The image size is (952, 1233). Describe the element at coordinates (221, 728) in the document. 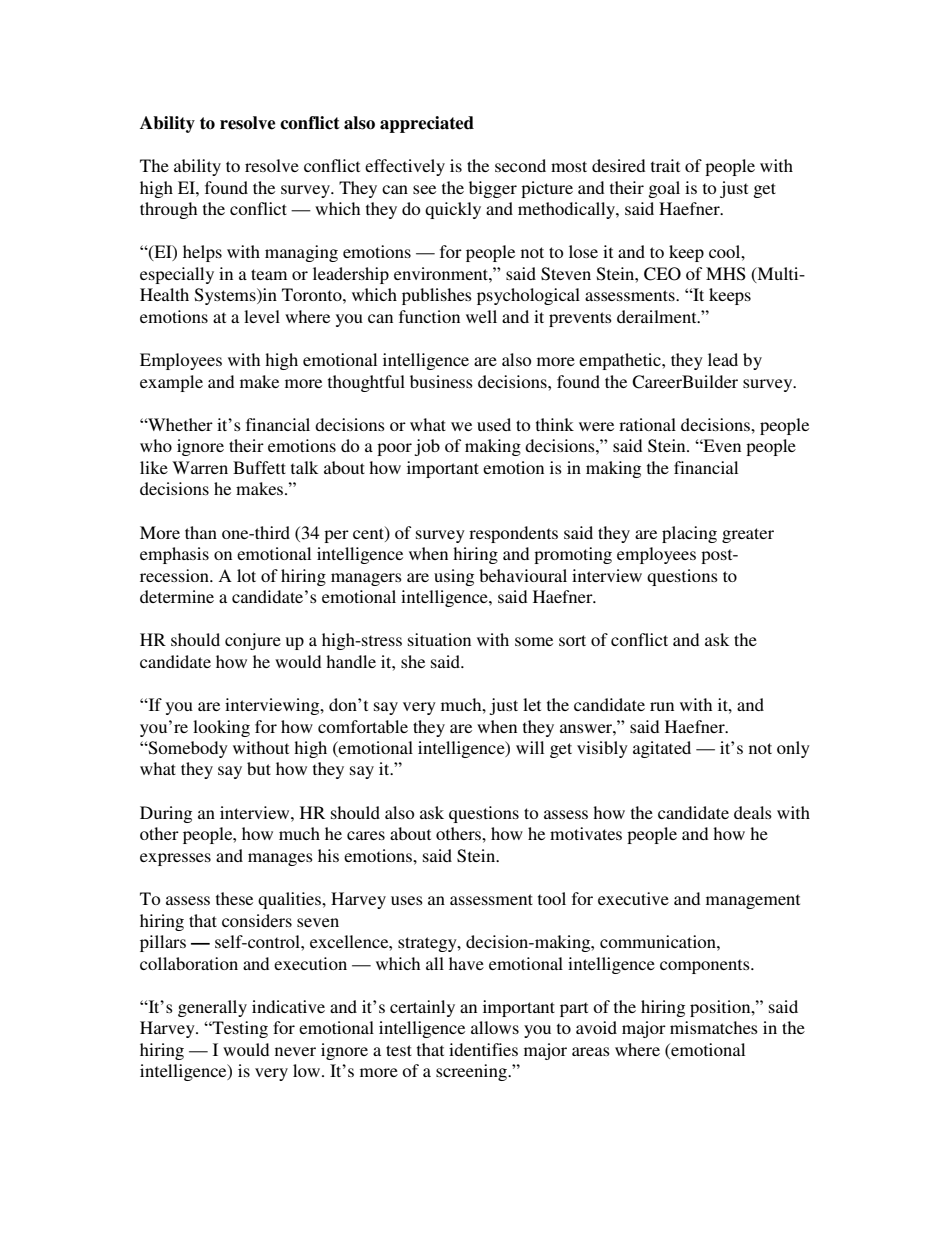

I see `looking` at that location.
